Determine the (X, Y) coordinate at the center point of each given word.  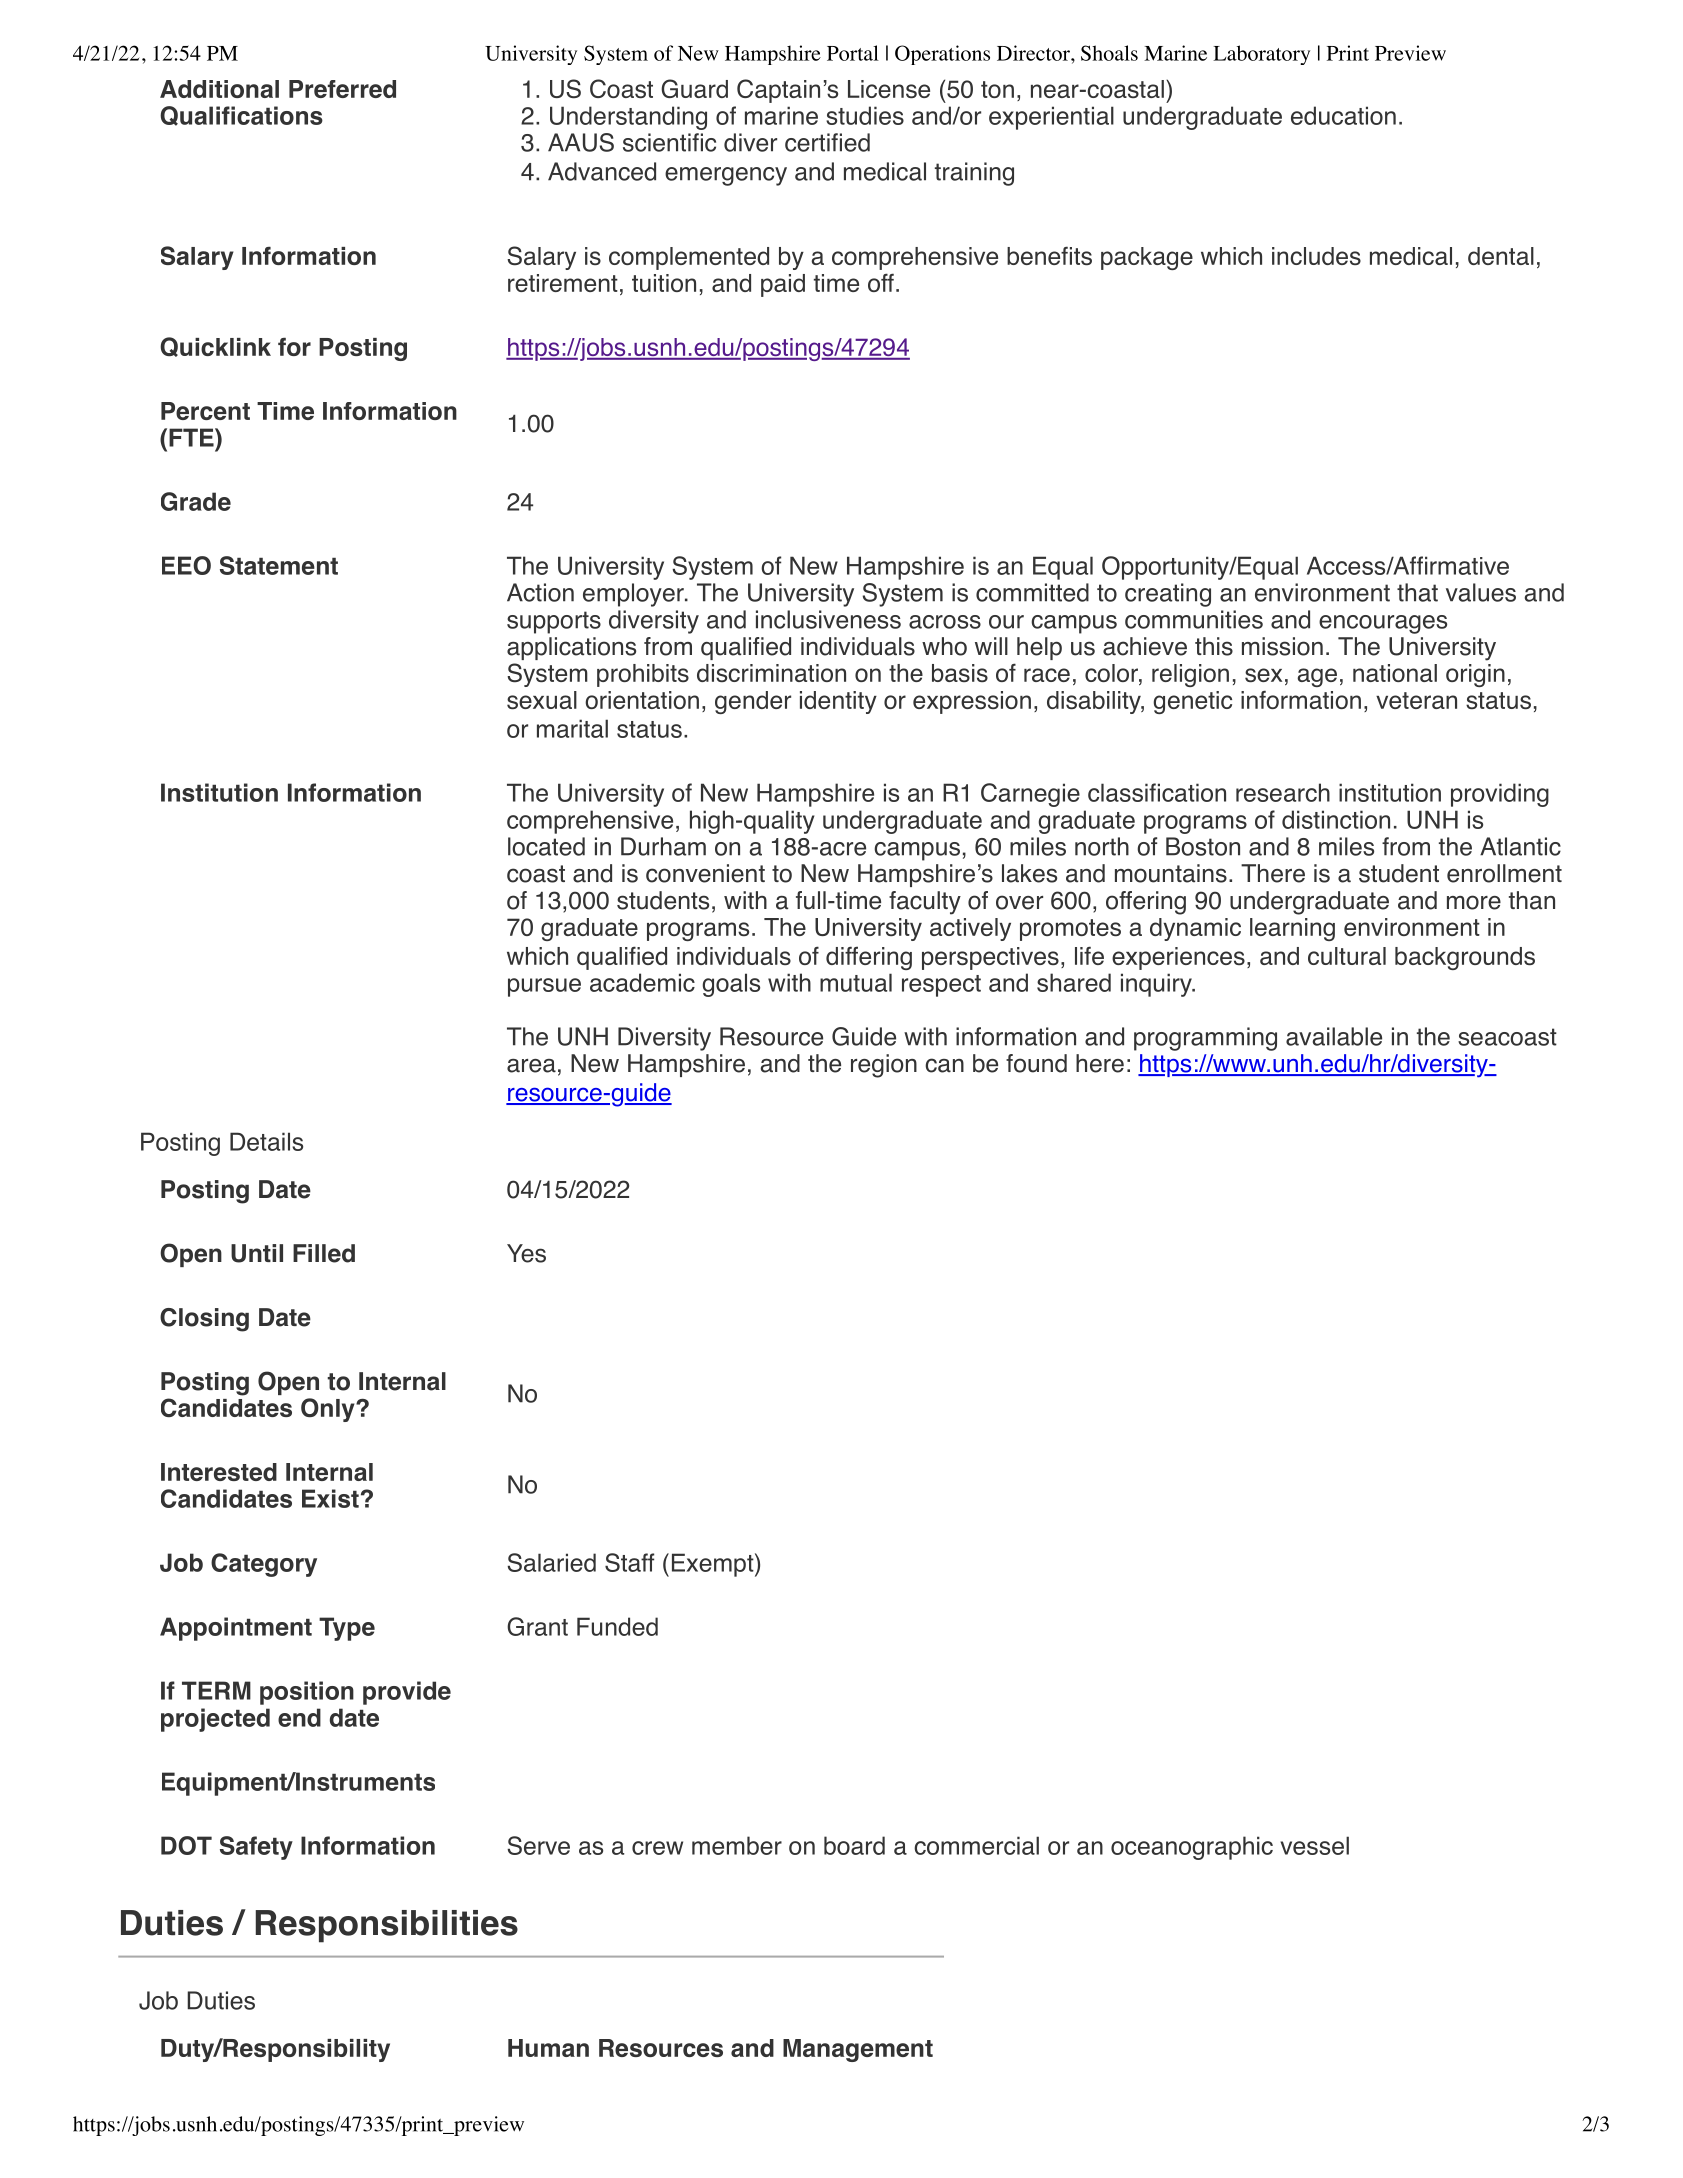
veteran (1416, 700)
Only (329, 1410)
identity (838, 702)
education (1343, 115)
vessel (1314, 1845)
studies (865, 115)
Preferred (342, 89)
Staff (629, 1562)
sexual (542, 700)
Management (858, 2050)
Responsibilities (387, 1926)
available (1334, 1036)
